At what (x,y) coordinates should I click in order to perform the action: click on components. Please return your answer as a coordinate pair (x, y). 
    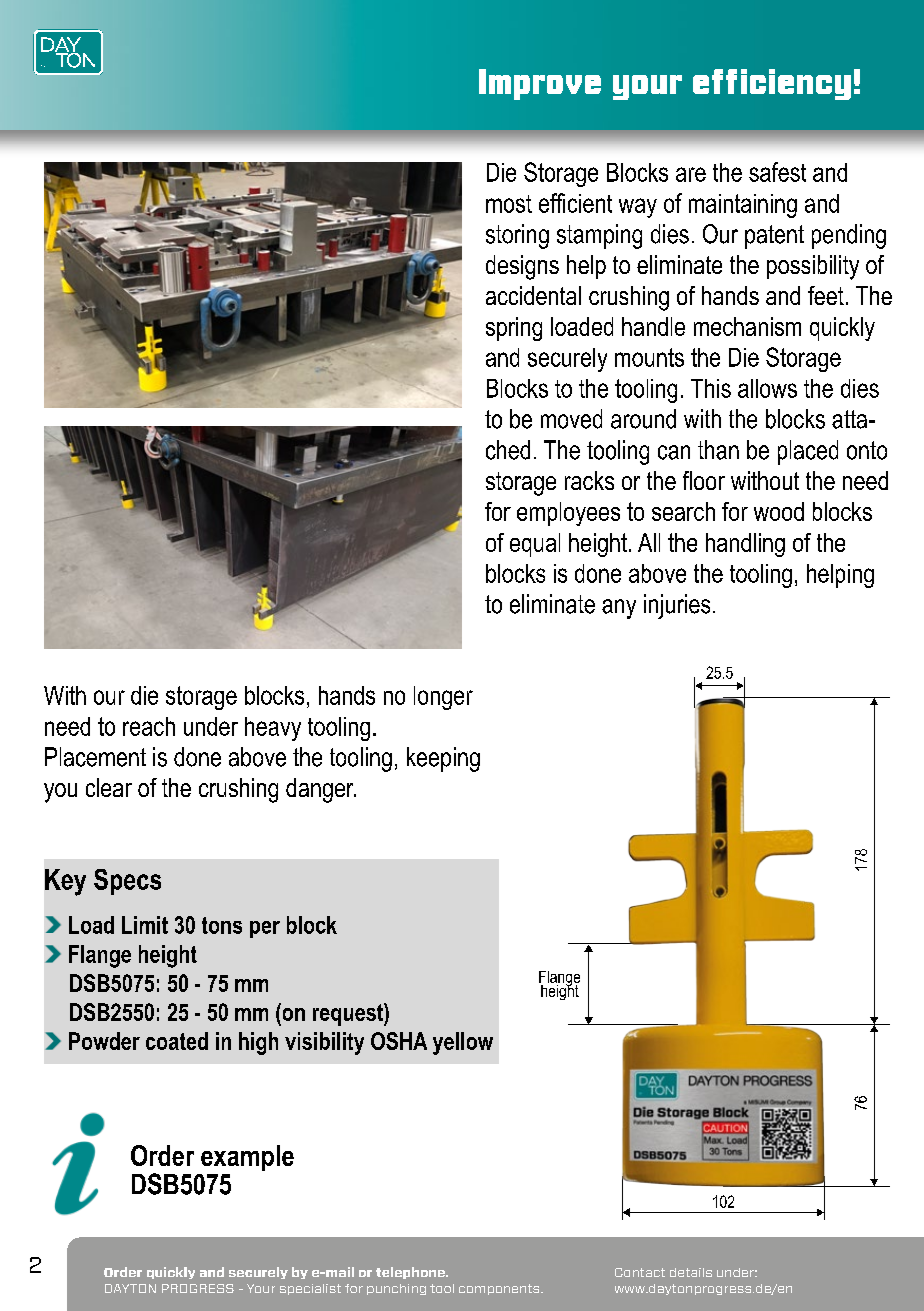
    Looking at the image, I should click on (500, 1289).
